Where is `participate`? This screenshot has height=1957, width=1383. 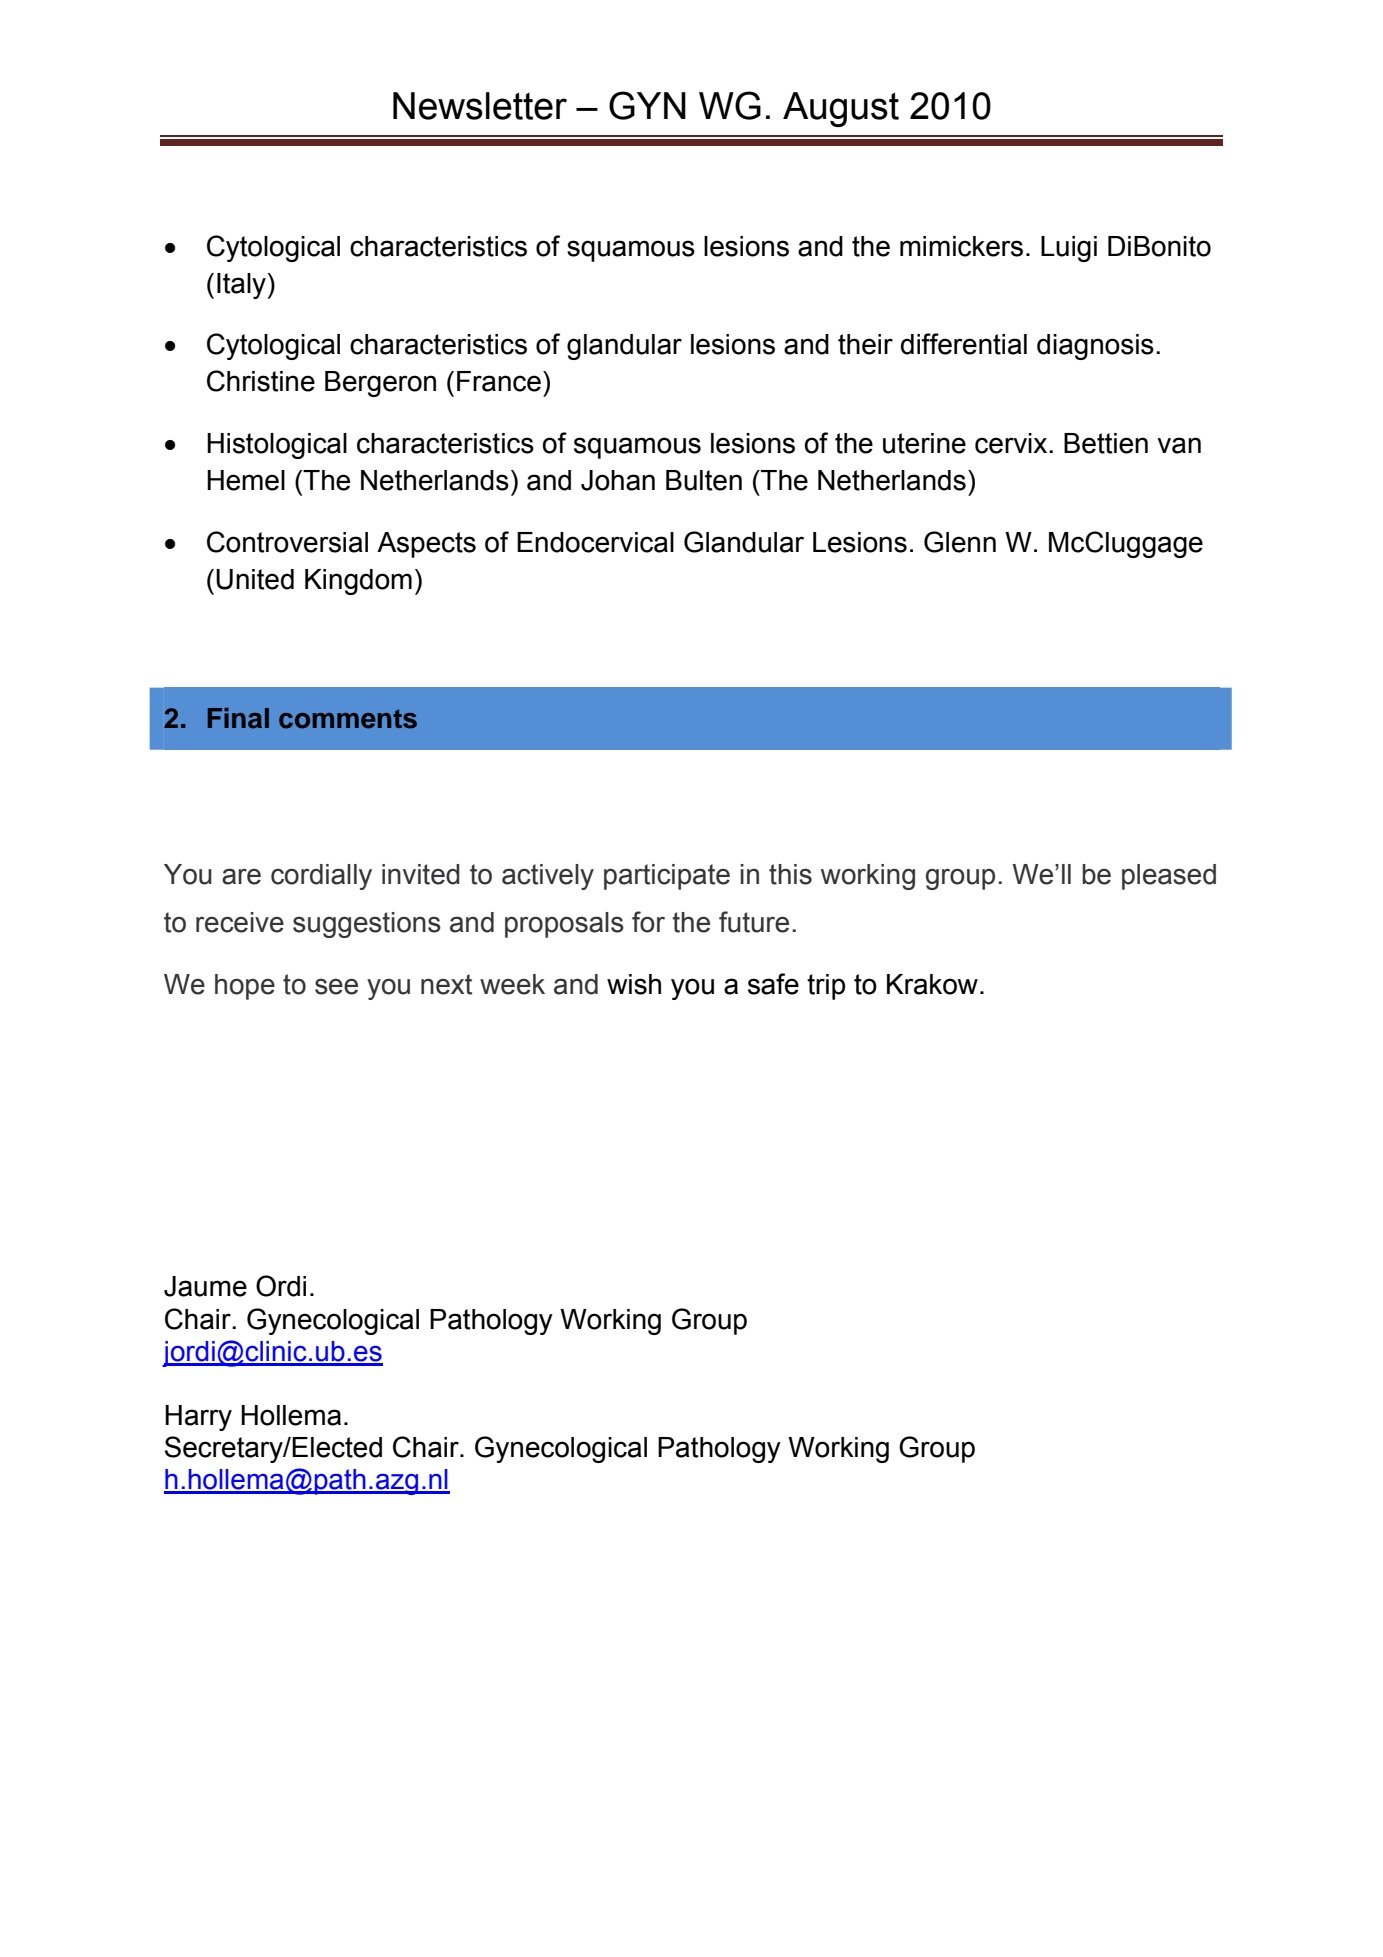 participate is located at coordinates (667, 877).
